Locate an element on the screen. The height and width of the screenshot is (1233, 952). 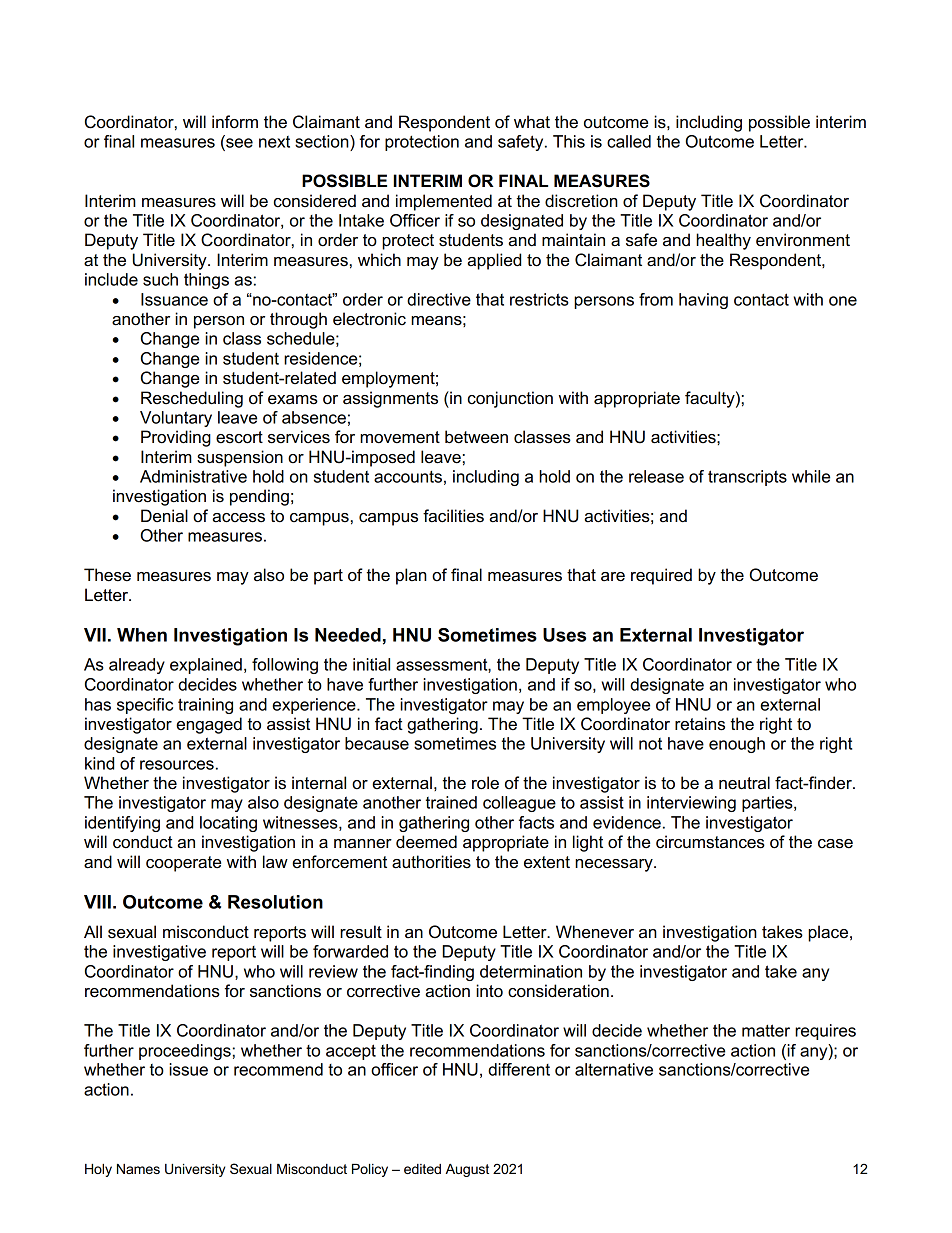
called is located at coordinates (629, 141).
